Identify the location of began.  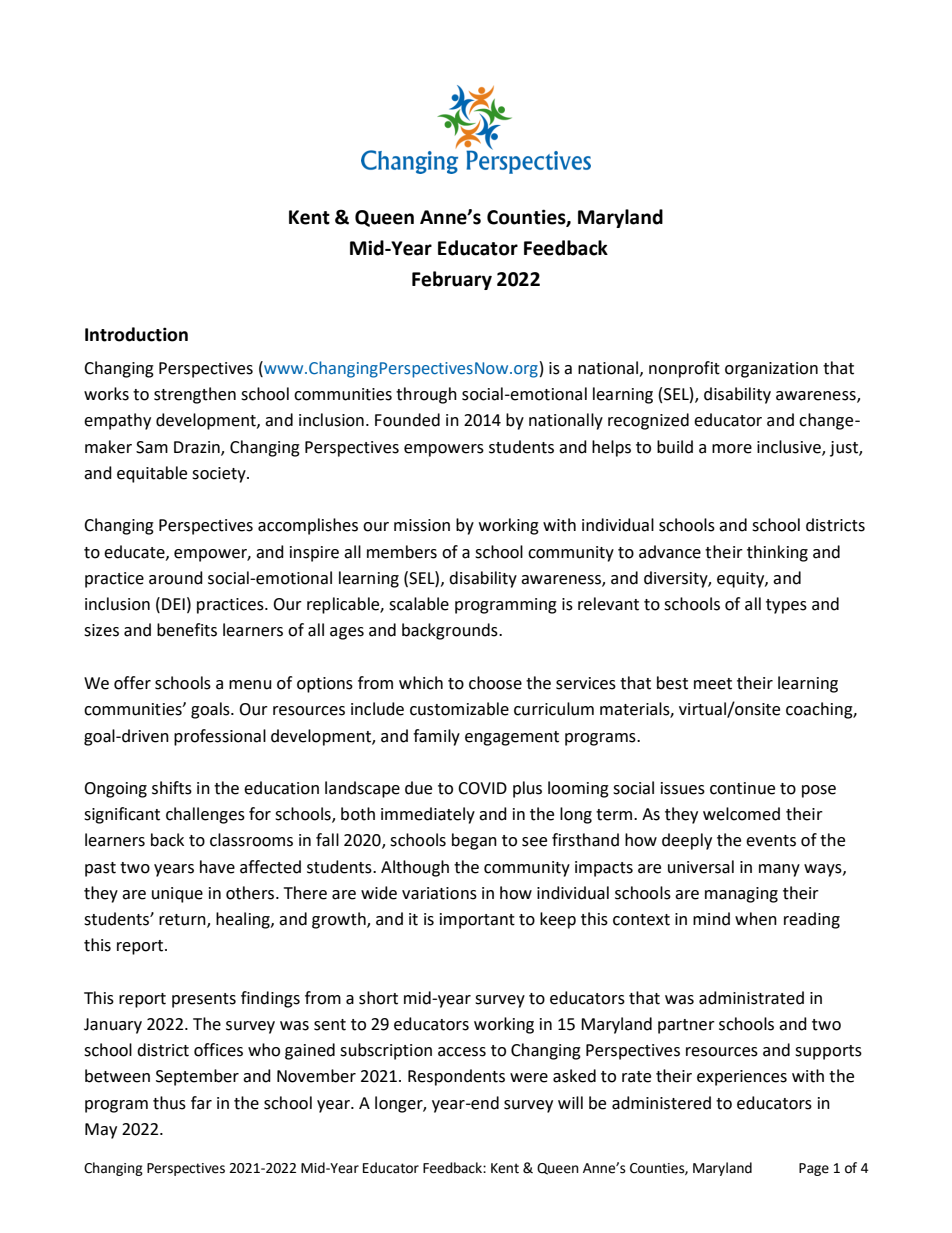
(474, 841).
